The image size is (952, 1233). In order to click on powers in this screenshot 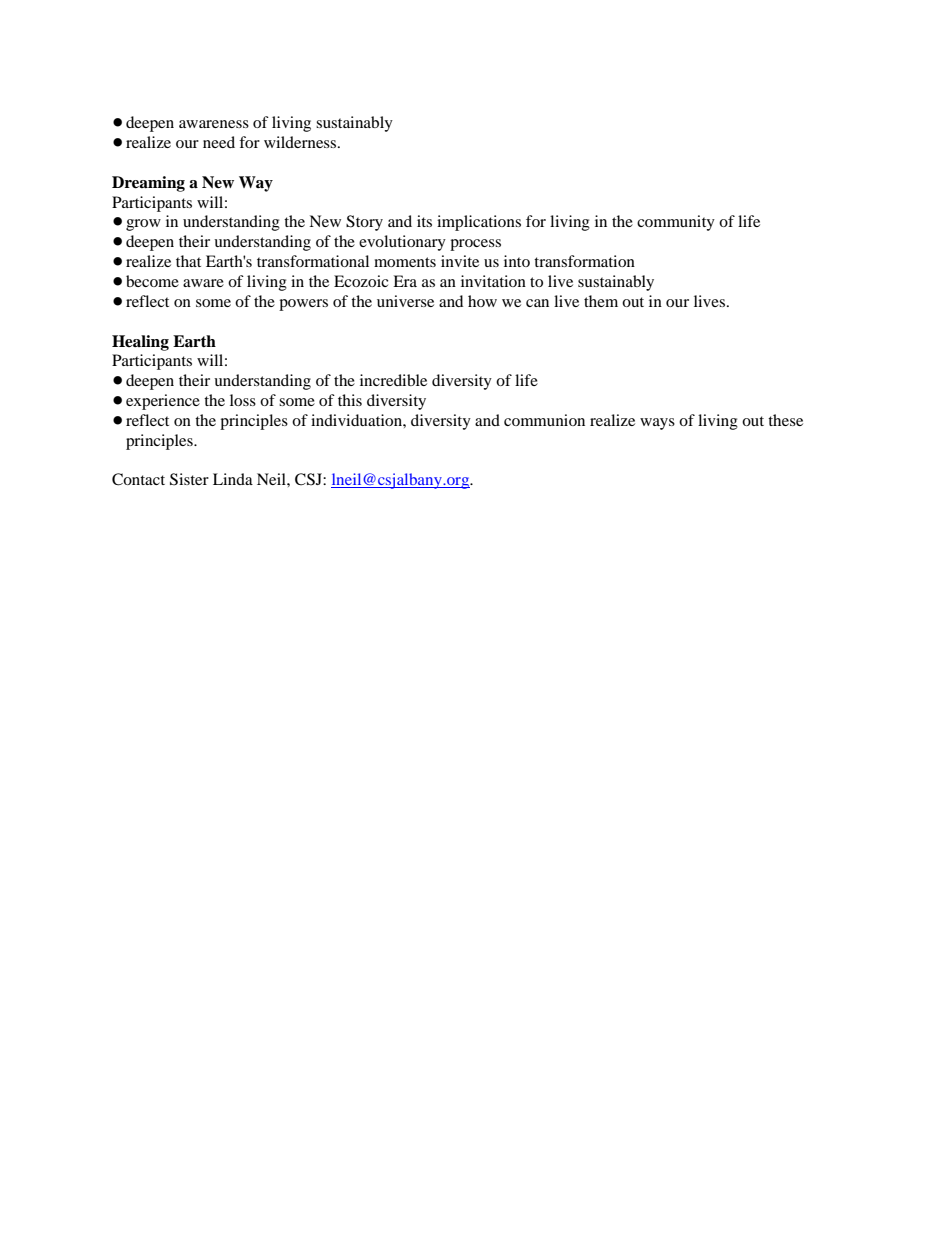, I will do `click(303, 305)`.
